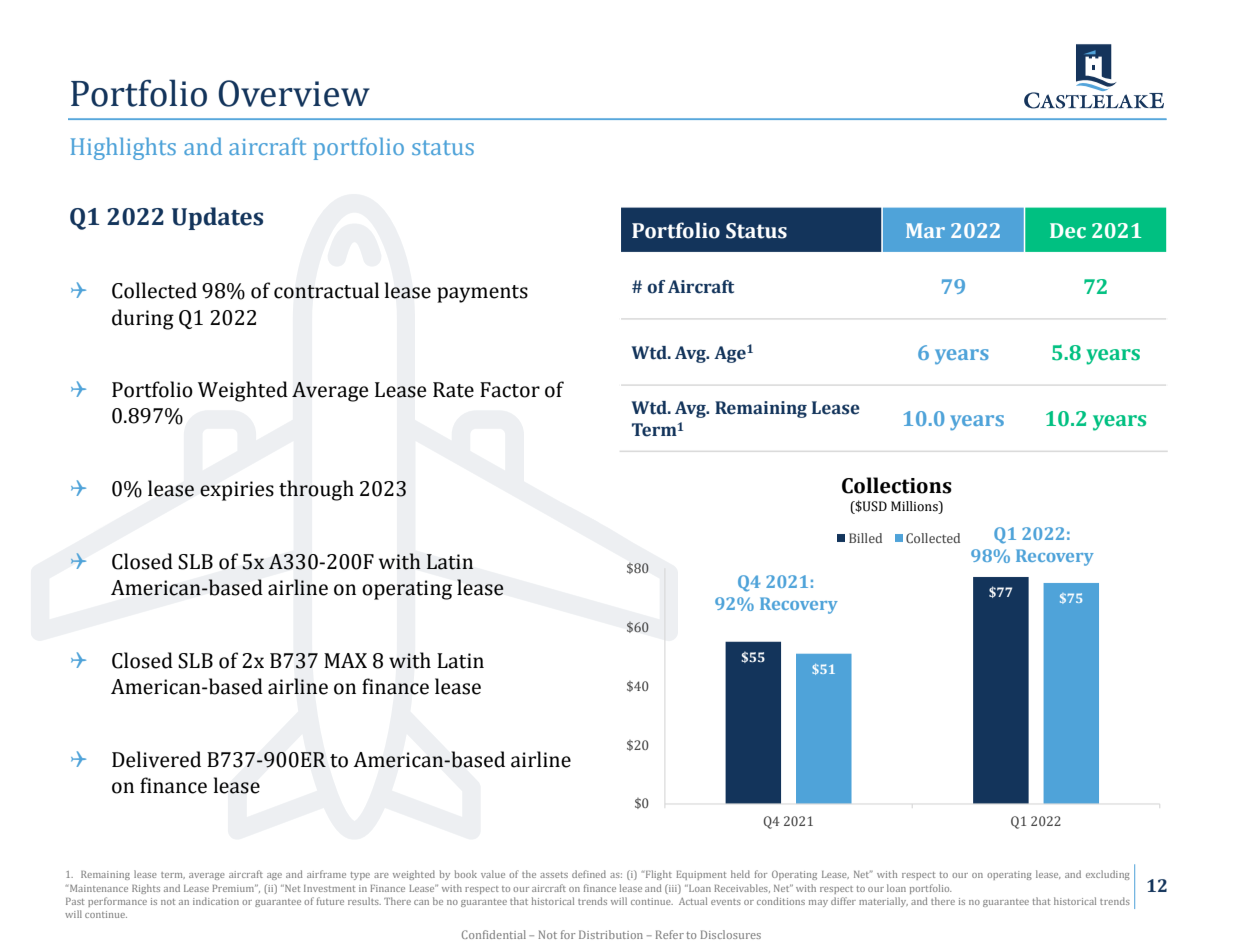  What do you see at coordinates (915, 506) in the image?
I see `Millions` at bounding box center [915, 506].
